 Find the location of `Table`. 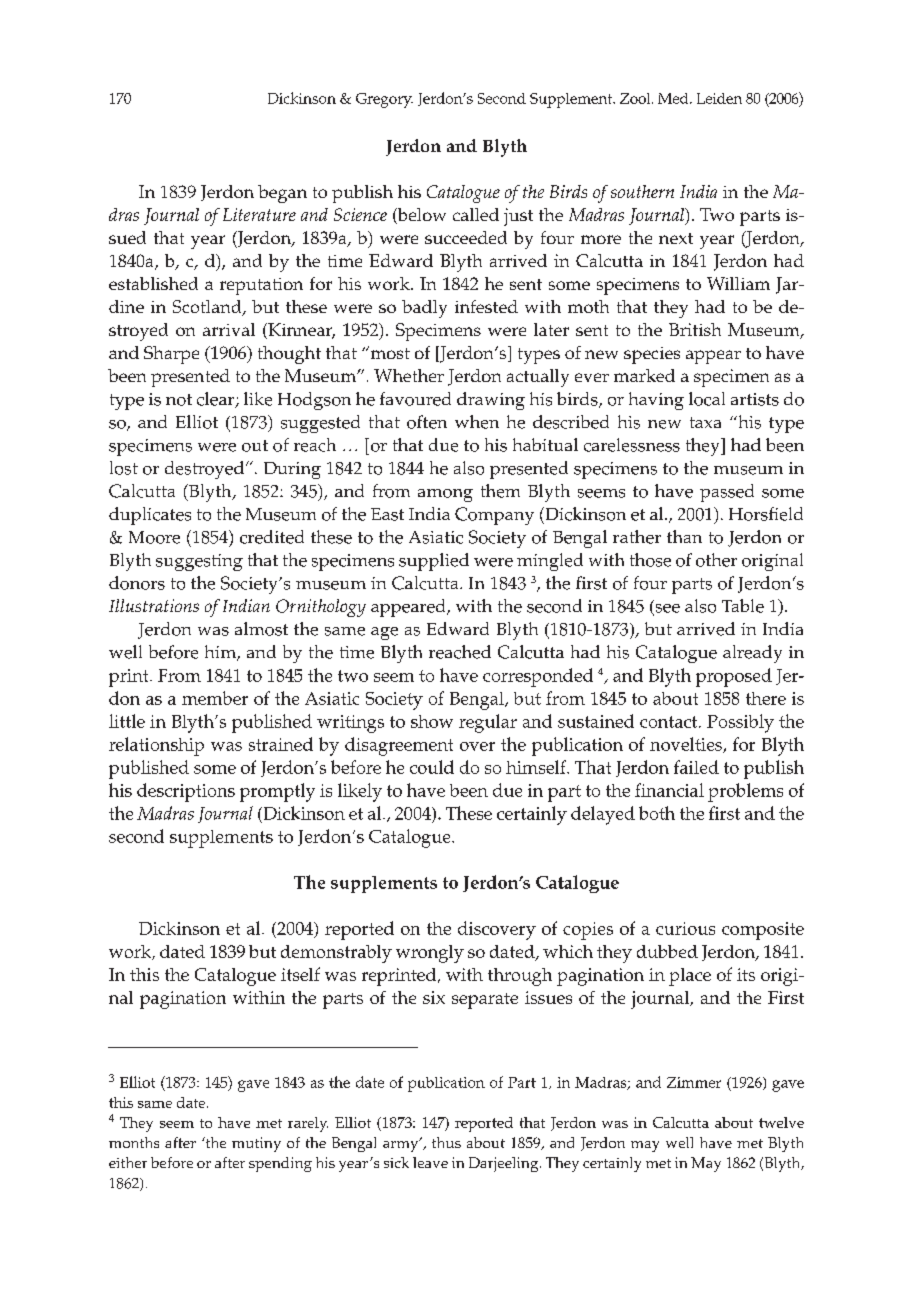

Table is located at coordinates (743, 606).
